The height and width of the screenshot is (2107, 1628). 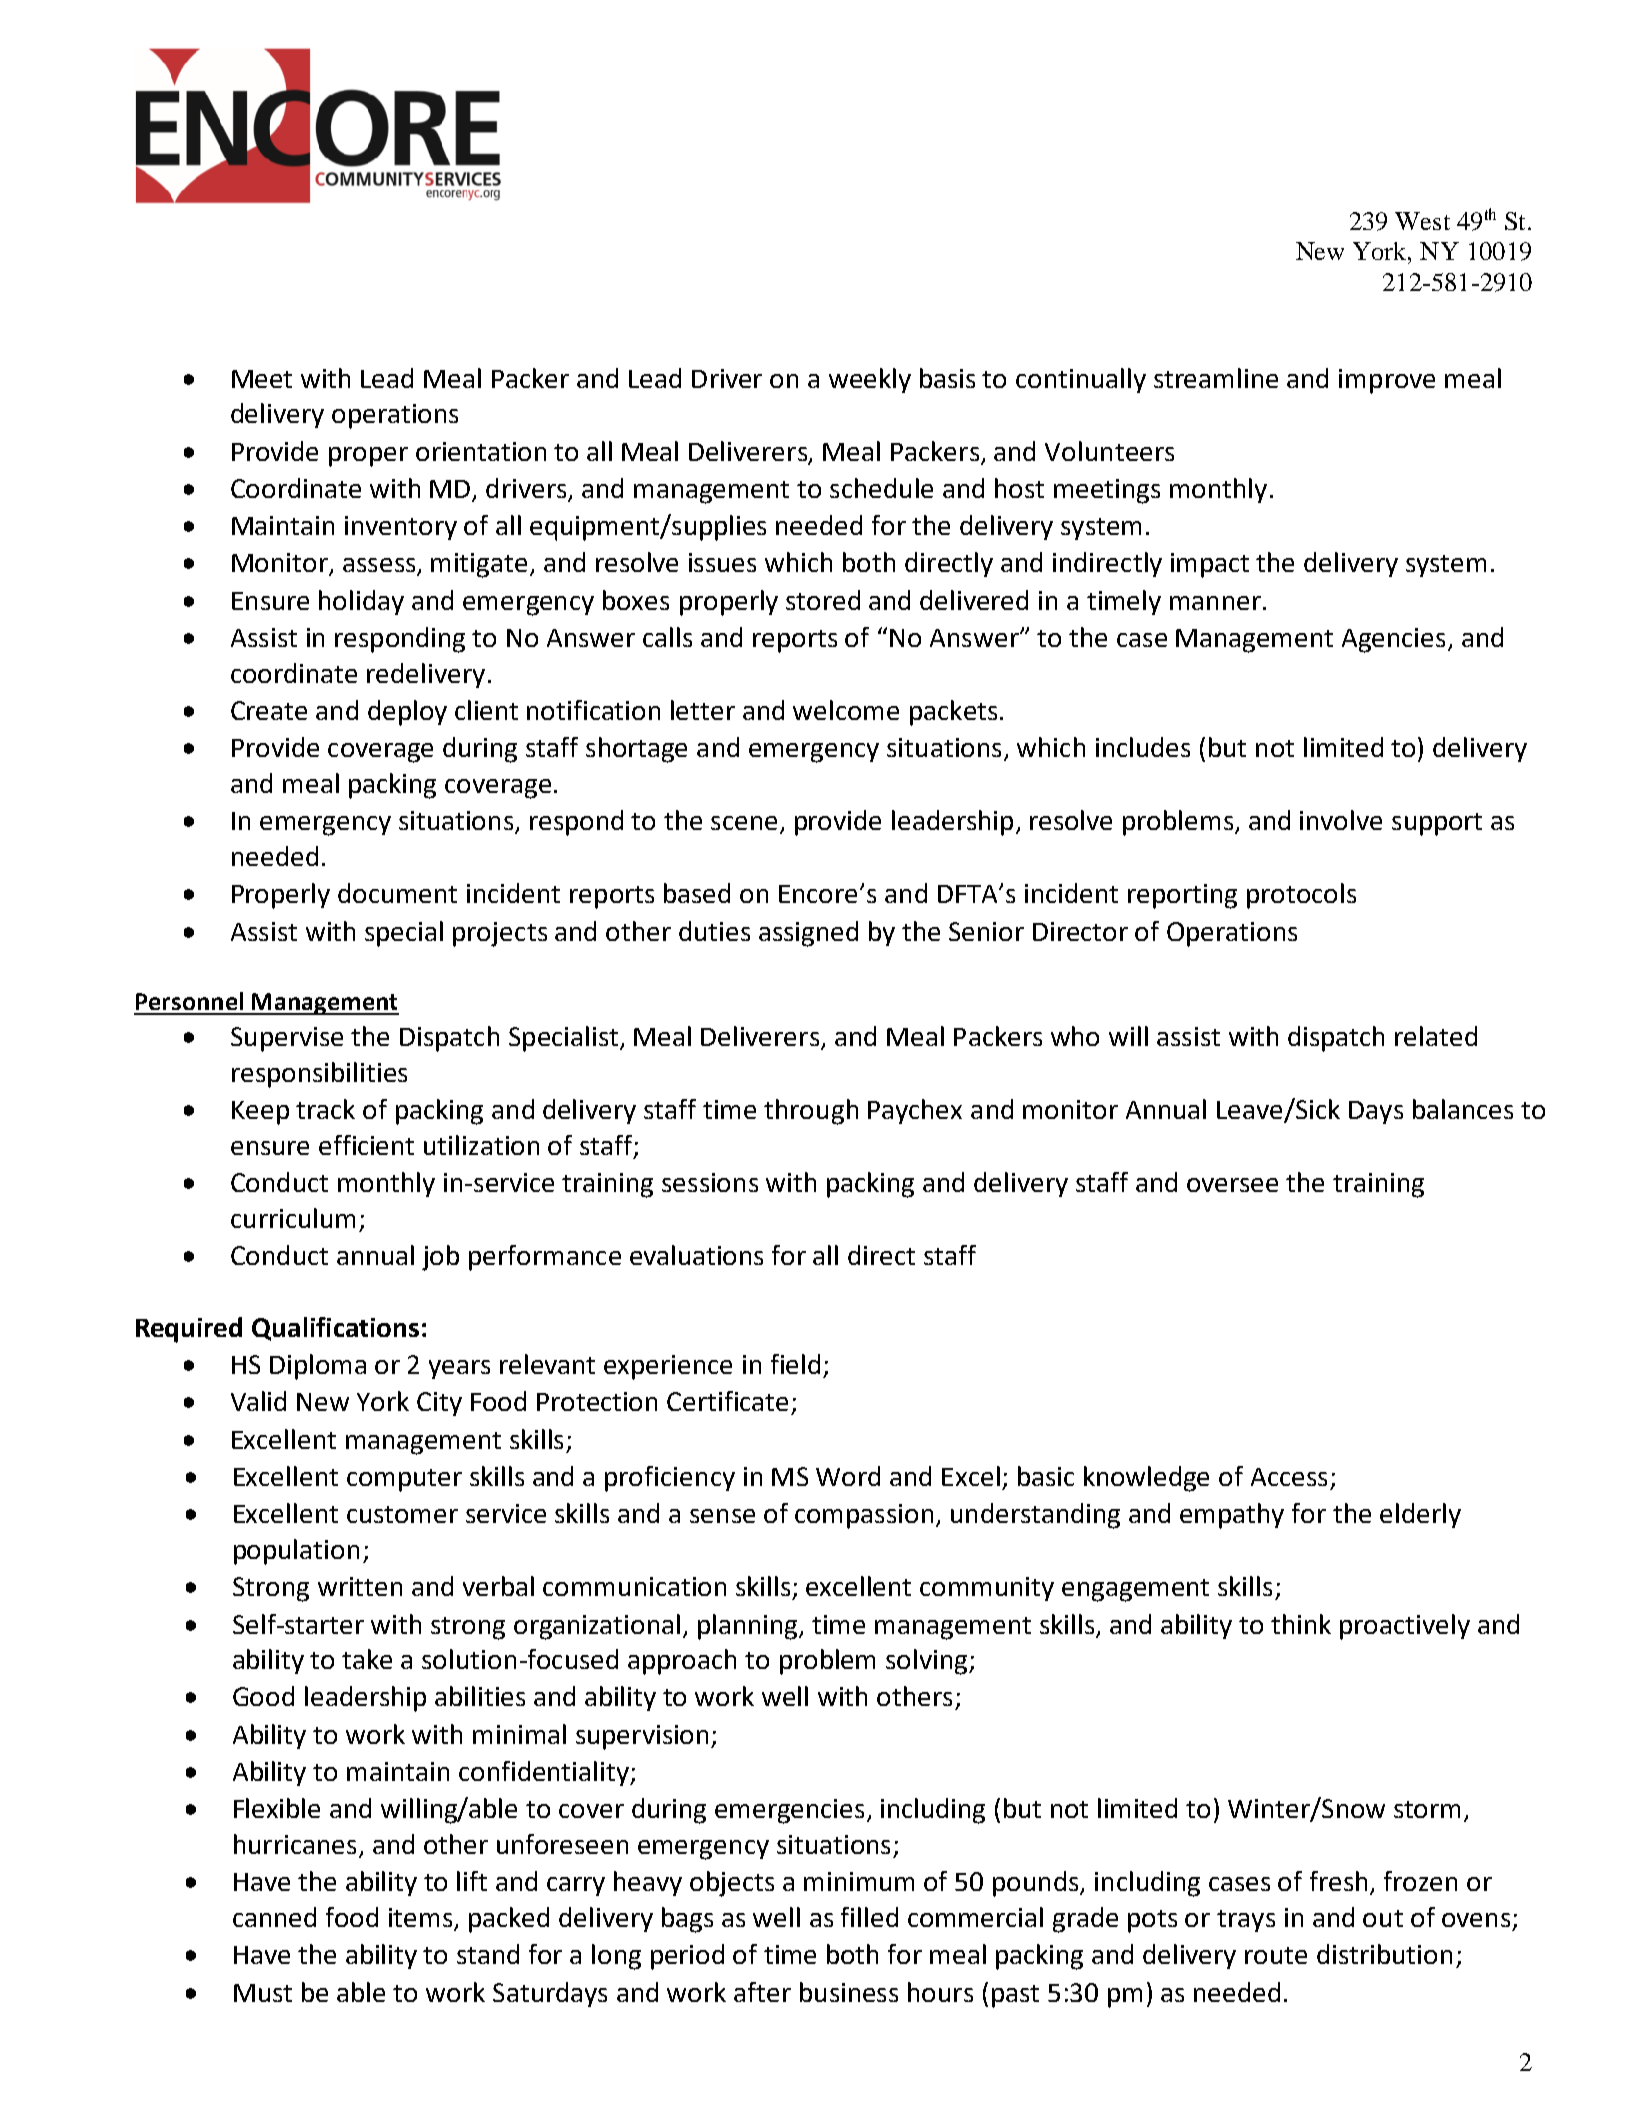 What do you see at coordinates (1276, 1955) in the screenshot?
I see `route` at bounding box center [1276, 1955].
